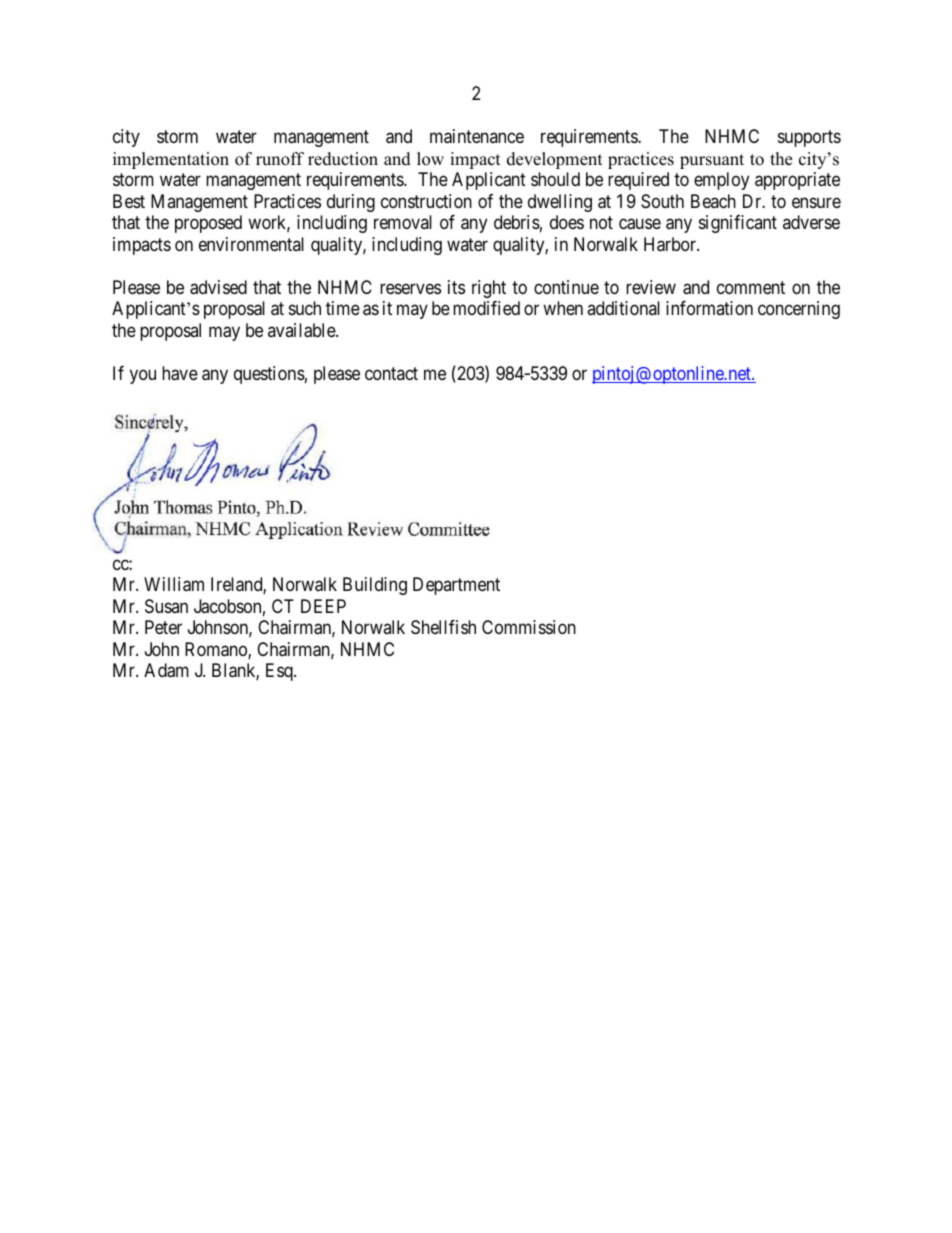  I want to click on maintenance, so click(477, 136).
